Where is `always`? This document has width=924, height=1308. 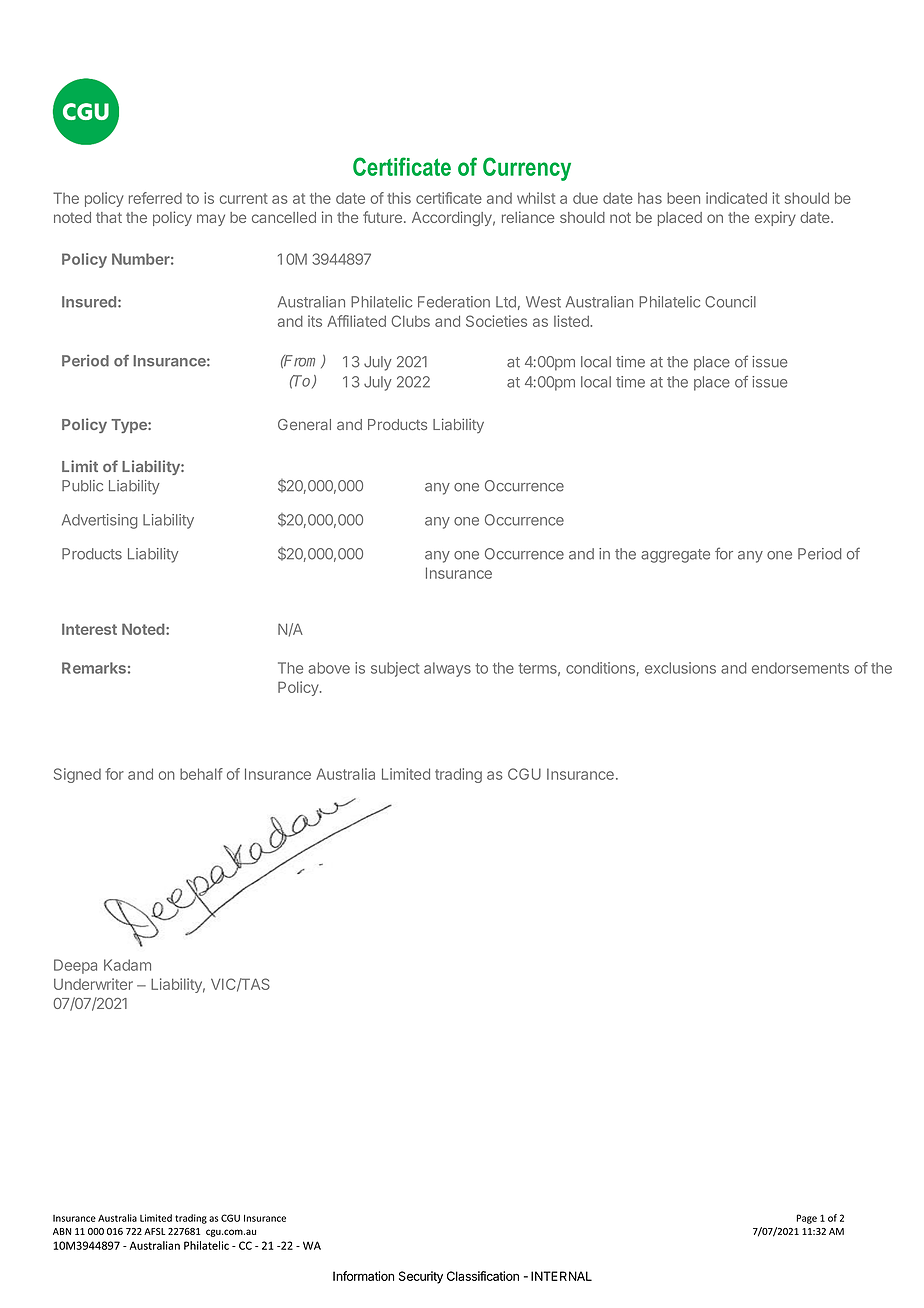
always is located at coordinates (447, 669).
